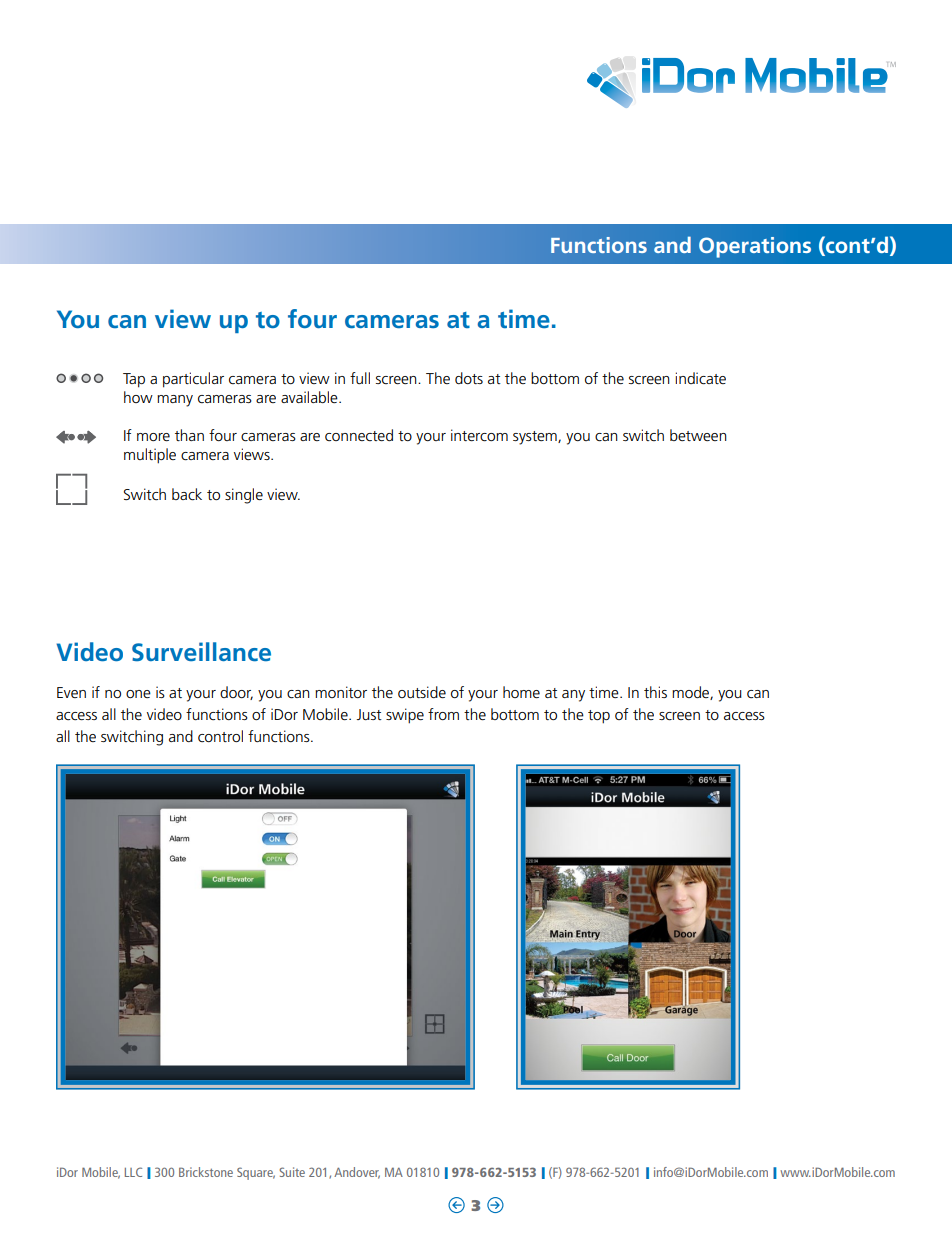  Describe the element at coordinates (134, 380) in the document. I see `Tap` at that location.
